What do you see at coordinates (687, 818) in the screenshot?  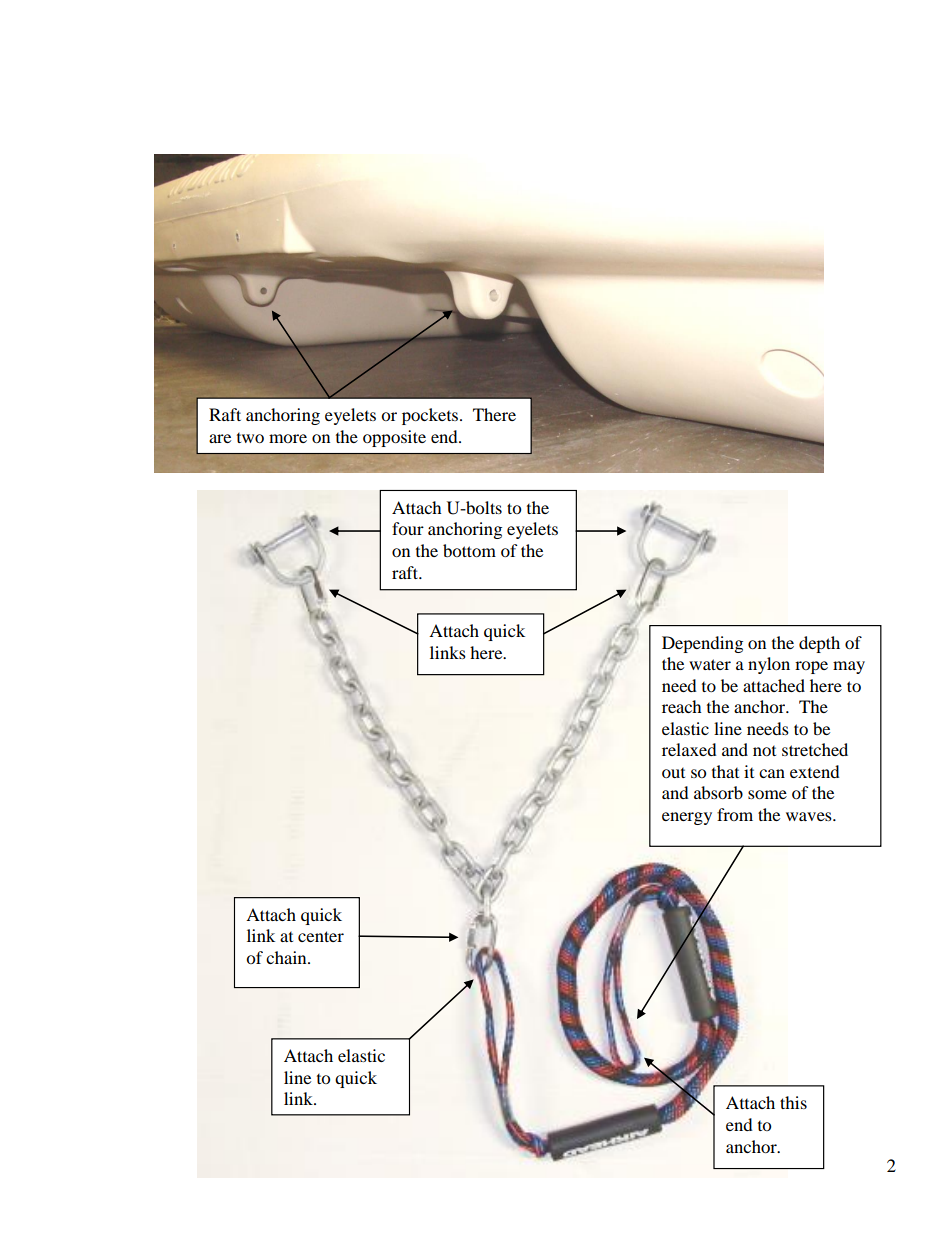 I see `energy` at bounding box center [687, 818].
